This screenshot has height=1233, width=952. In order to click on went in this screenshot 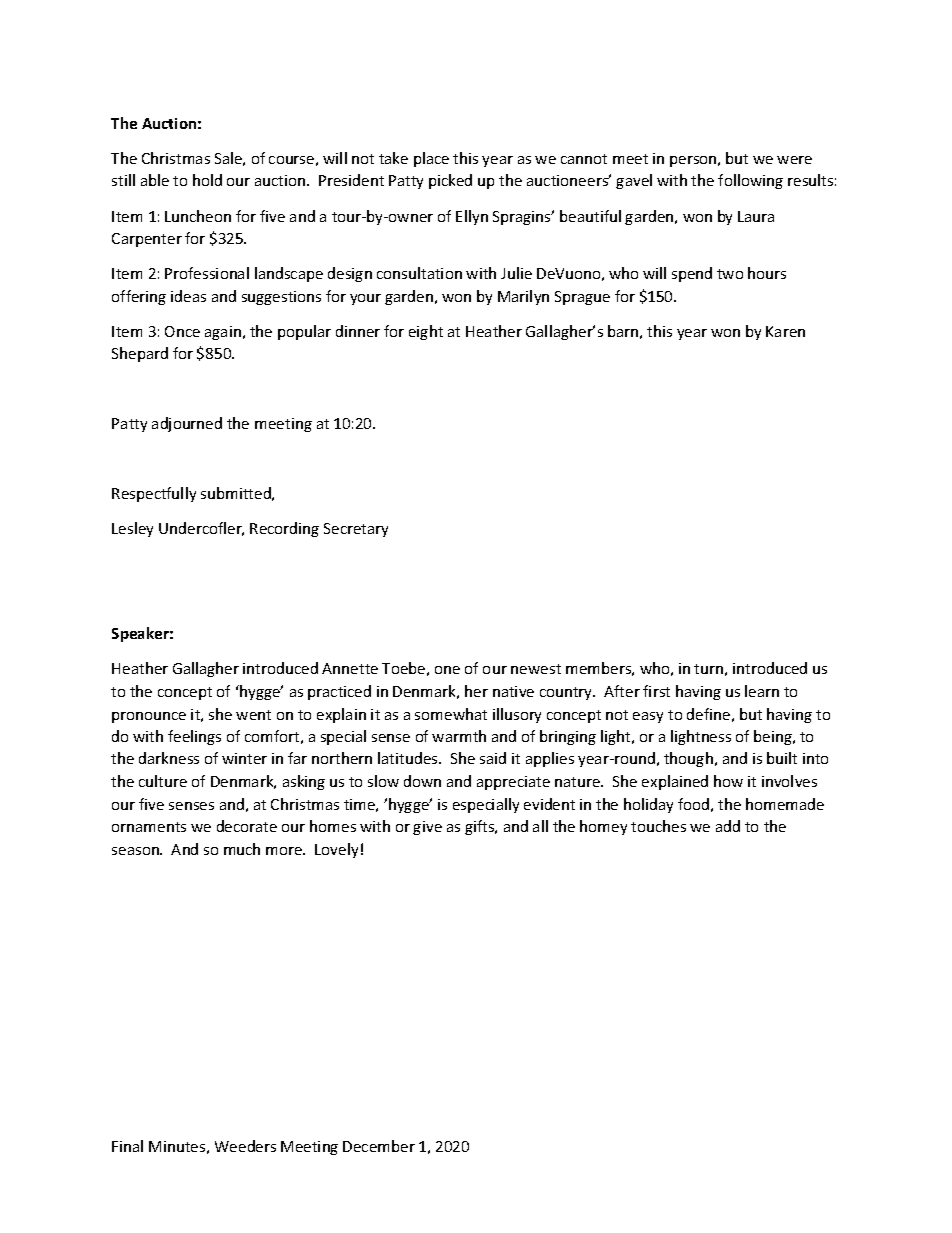, I will do `click(253, 715)`.
